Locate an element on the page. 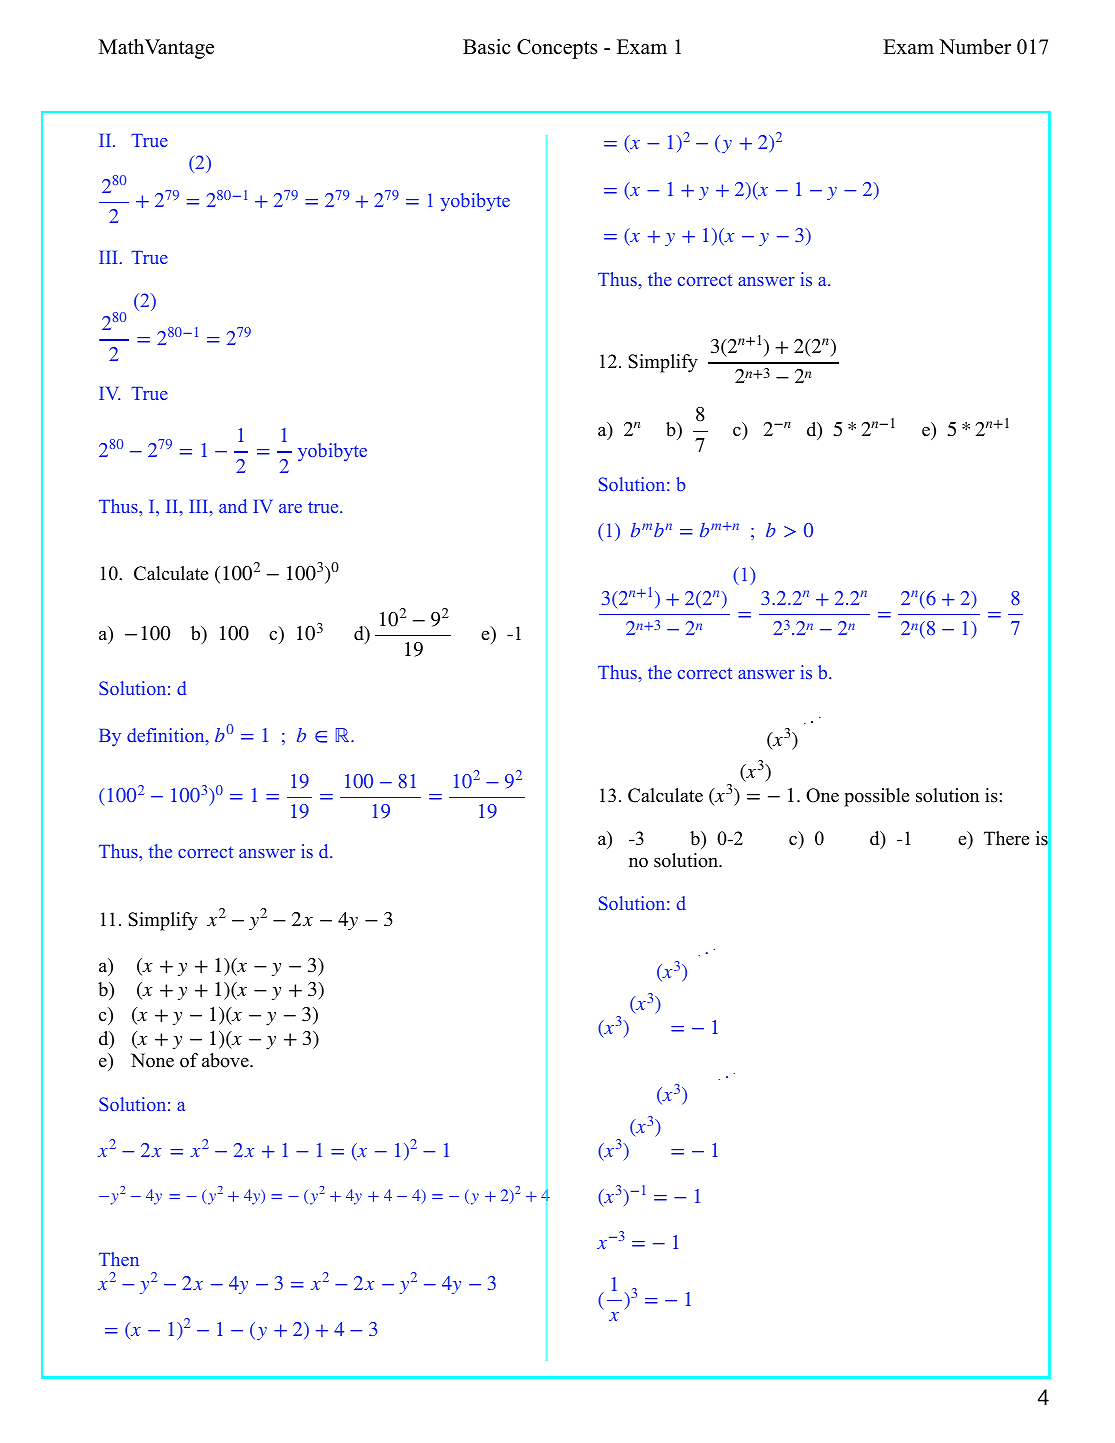 This page has width=1115, height=1443. Then is located at coordinates (119, 1259).
